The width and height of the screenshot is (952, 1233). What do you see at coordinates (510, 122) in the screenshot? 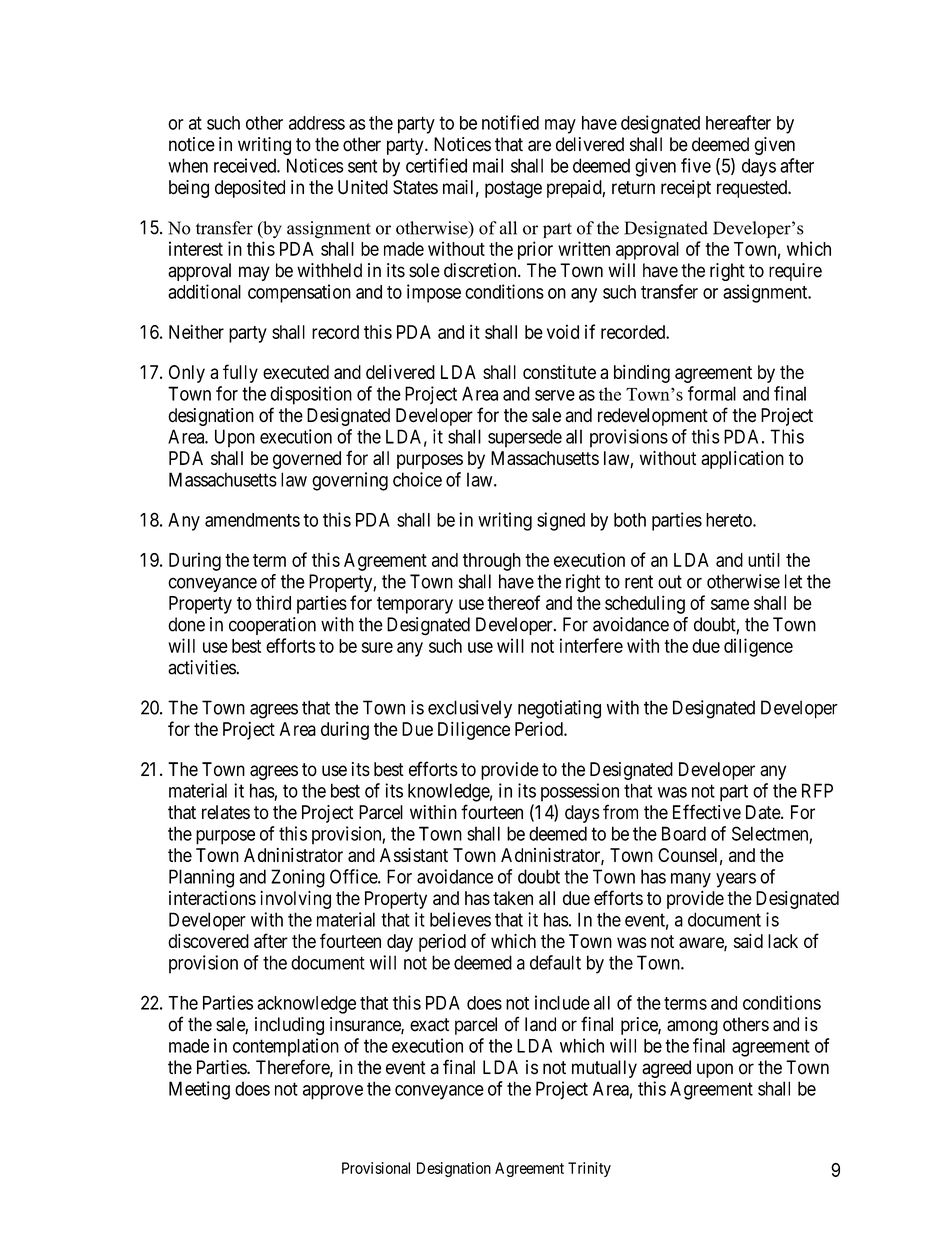
I see `notified` at bounding box center [510, 122].
